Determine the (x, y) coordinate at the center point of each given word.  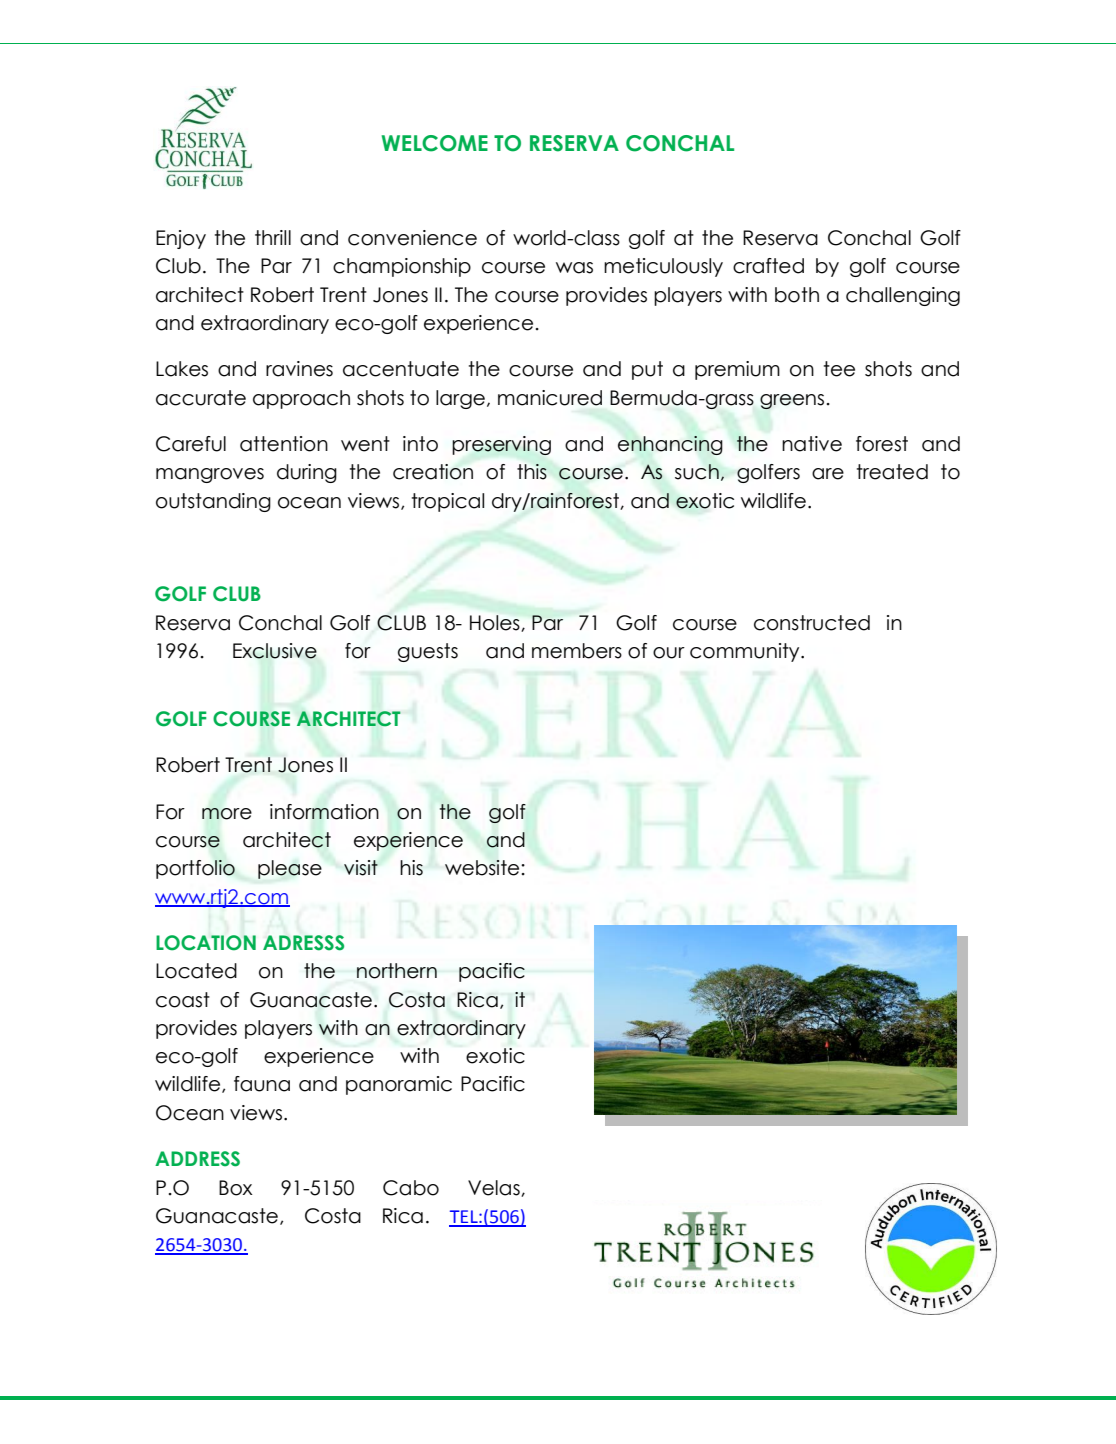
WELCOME (435, 143)
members (577, 651)
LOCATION (206, 943)
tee (839, 369)
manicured (550, 398)
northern (397, 971)
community (746, 652)
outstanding (213, 502)
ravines (299, 369)
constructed (812, 623)
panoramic (399, 1085)
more (227, 814)
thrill (273, 237)
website (483, 868)
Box (236, 1188)
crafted (768, 266)
